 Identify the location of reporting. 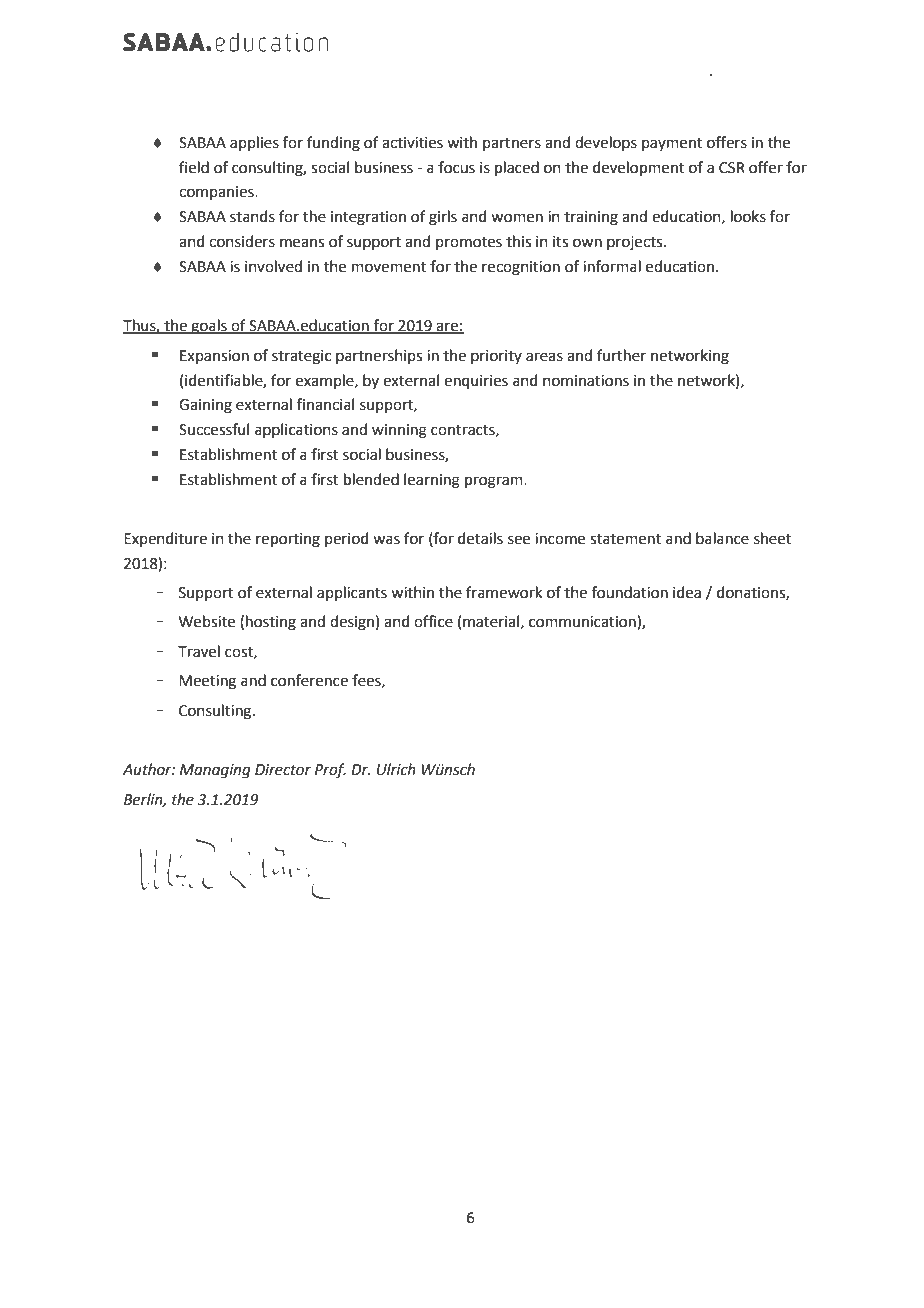
(288, 540).
